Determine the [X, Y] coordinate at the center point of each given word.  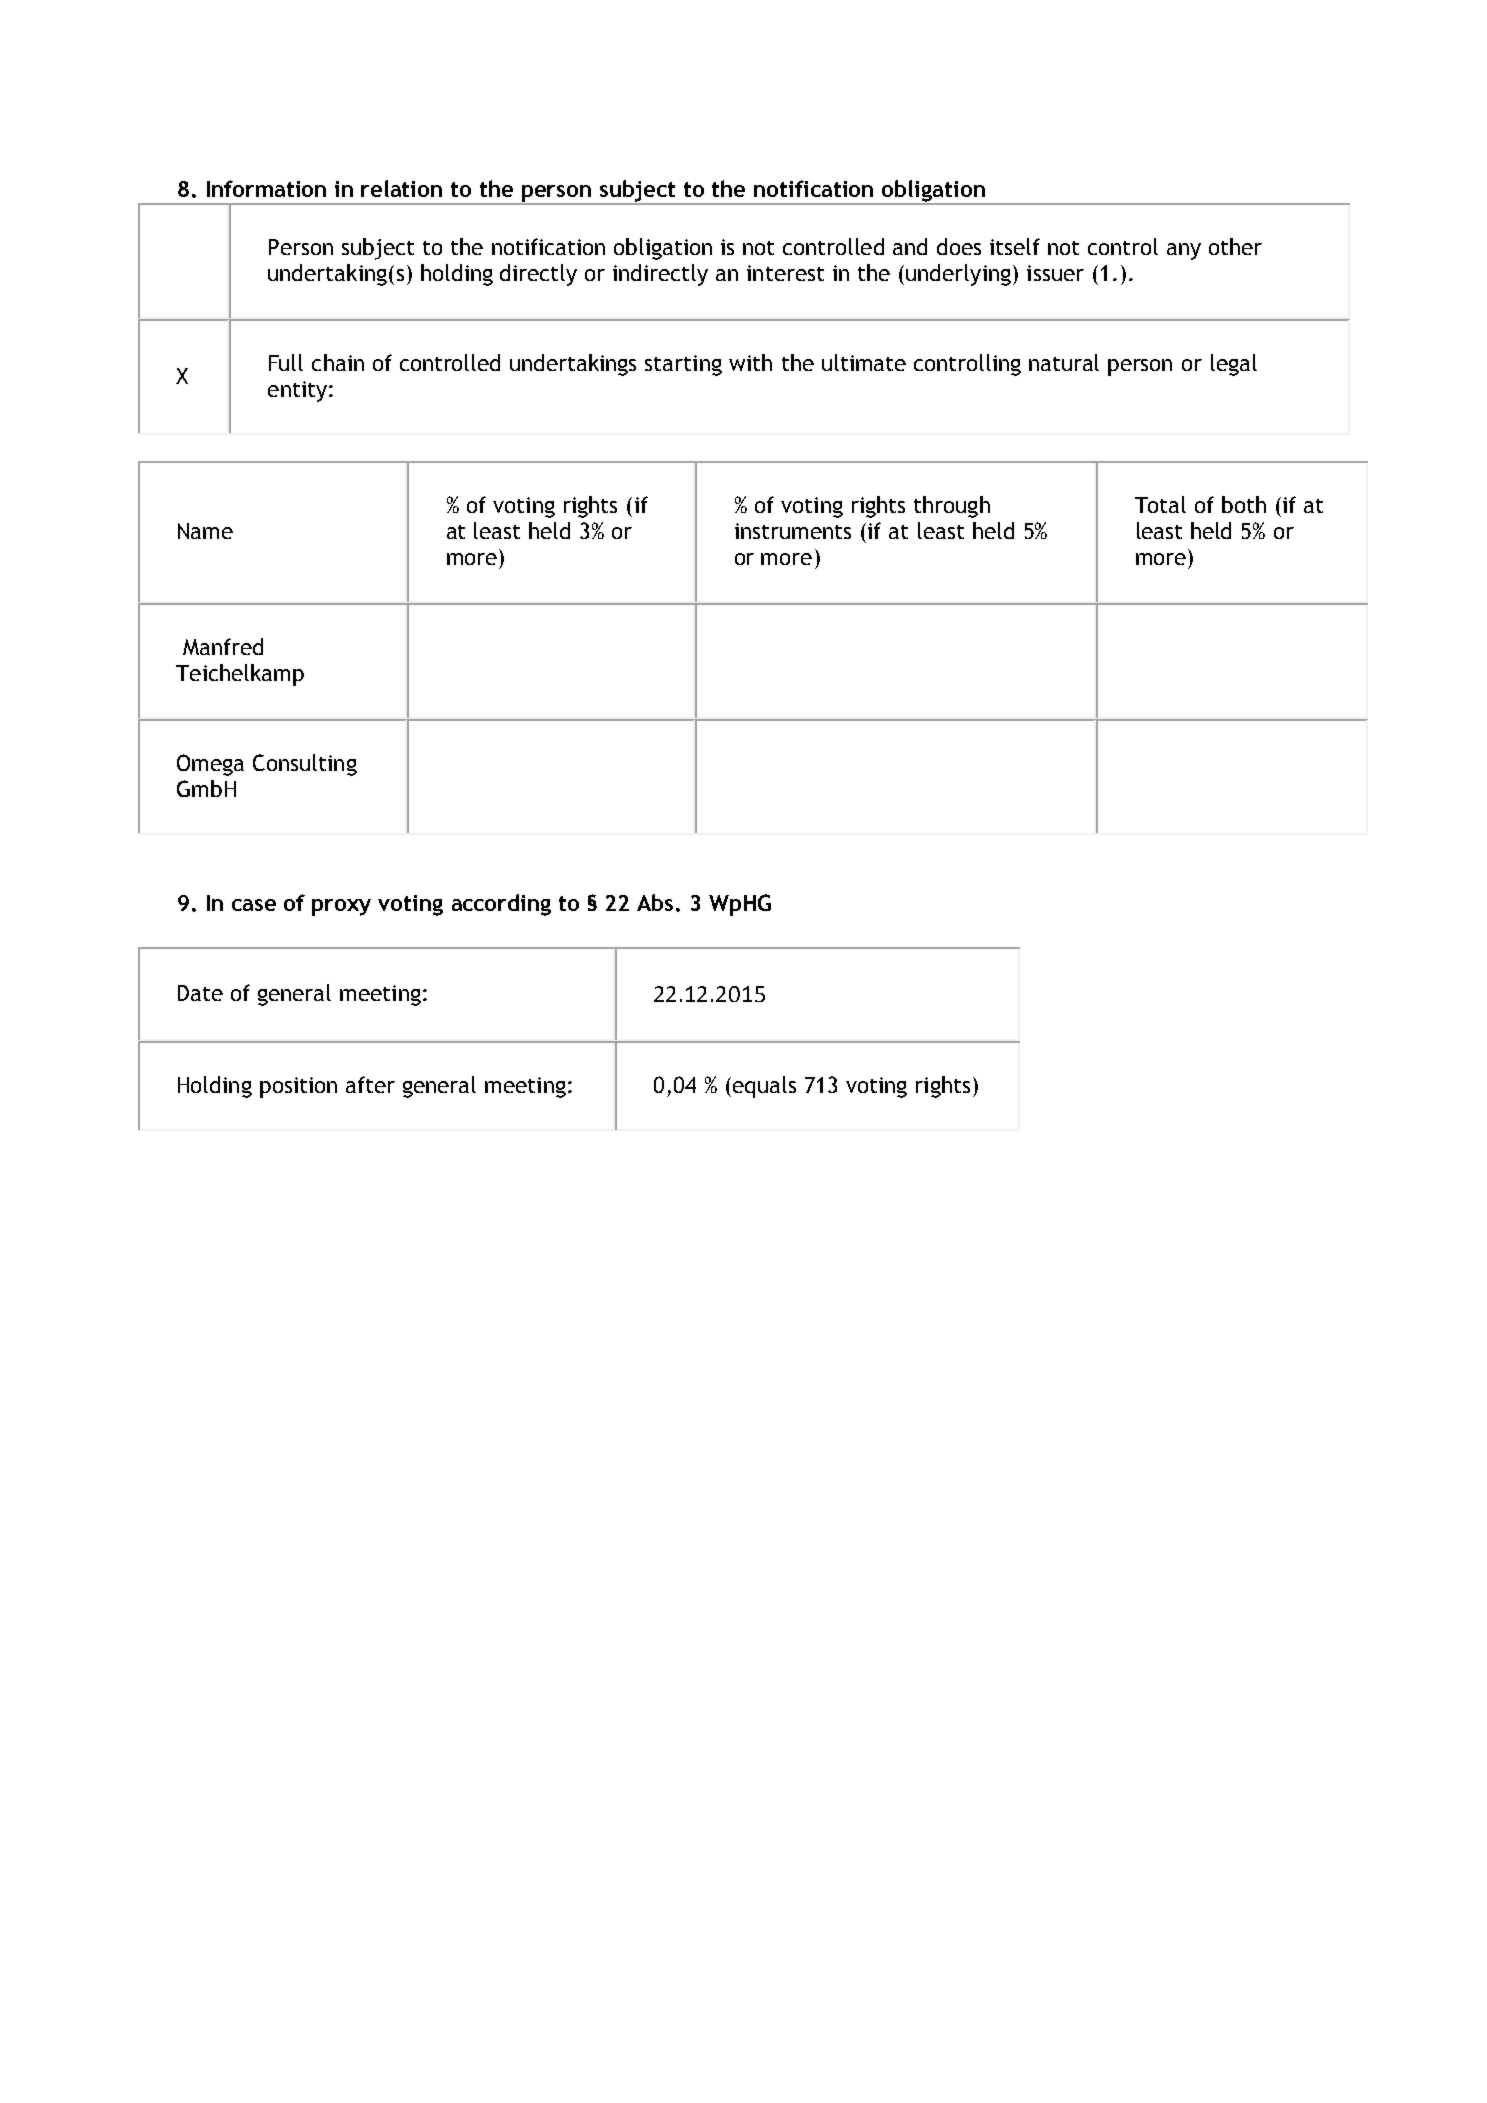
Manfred [223, 646]
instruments [793, 531]
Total [1160, 504]
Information [266, 188]
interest [785, 273]
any [1184, 251]
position [298, 1087]
